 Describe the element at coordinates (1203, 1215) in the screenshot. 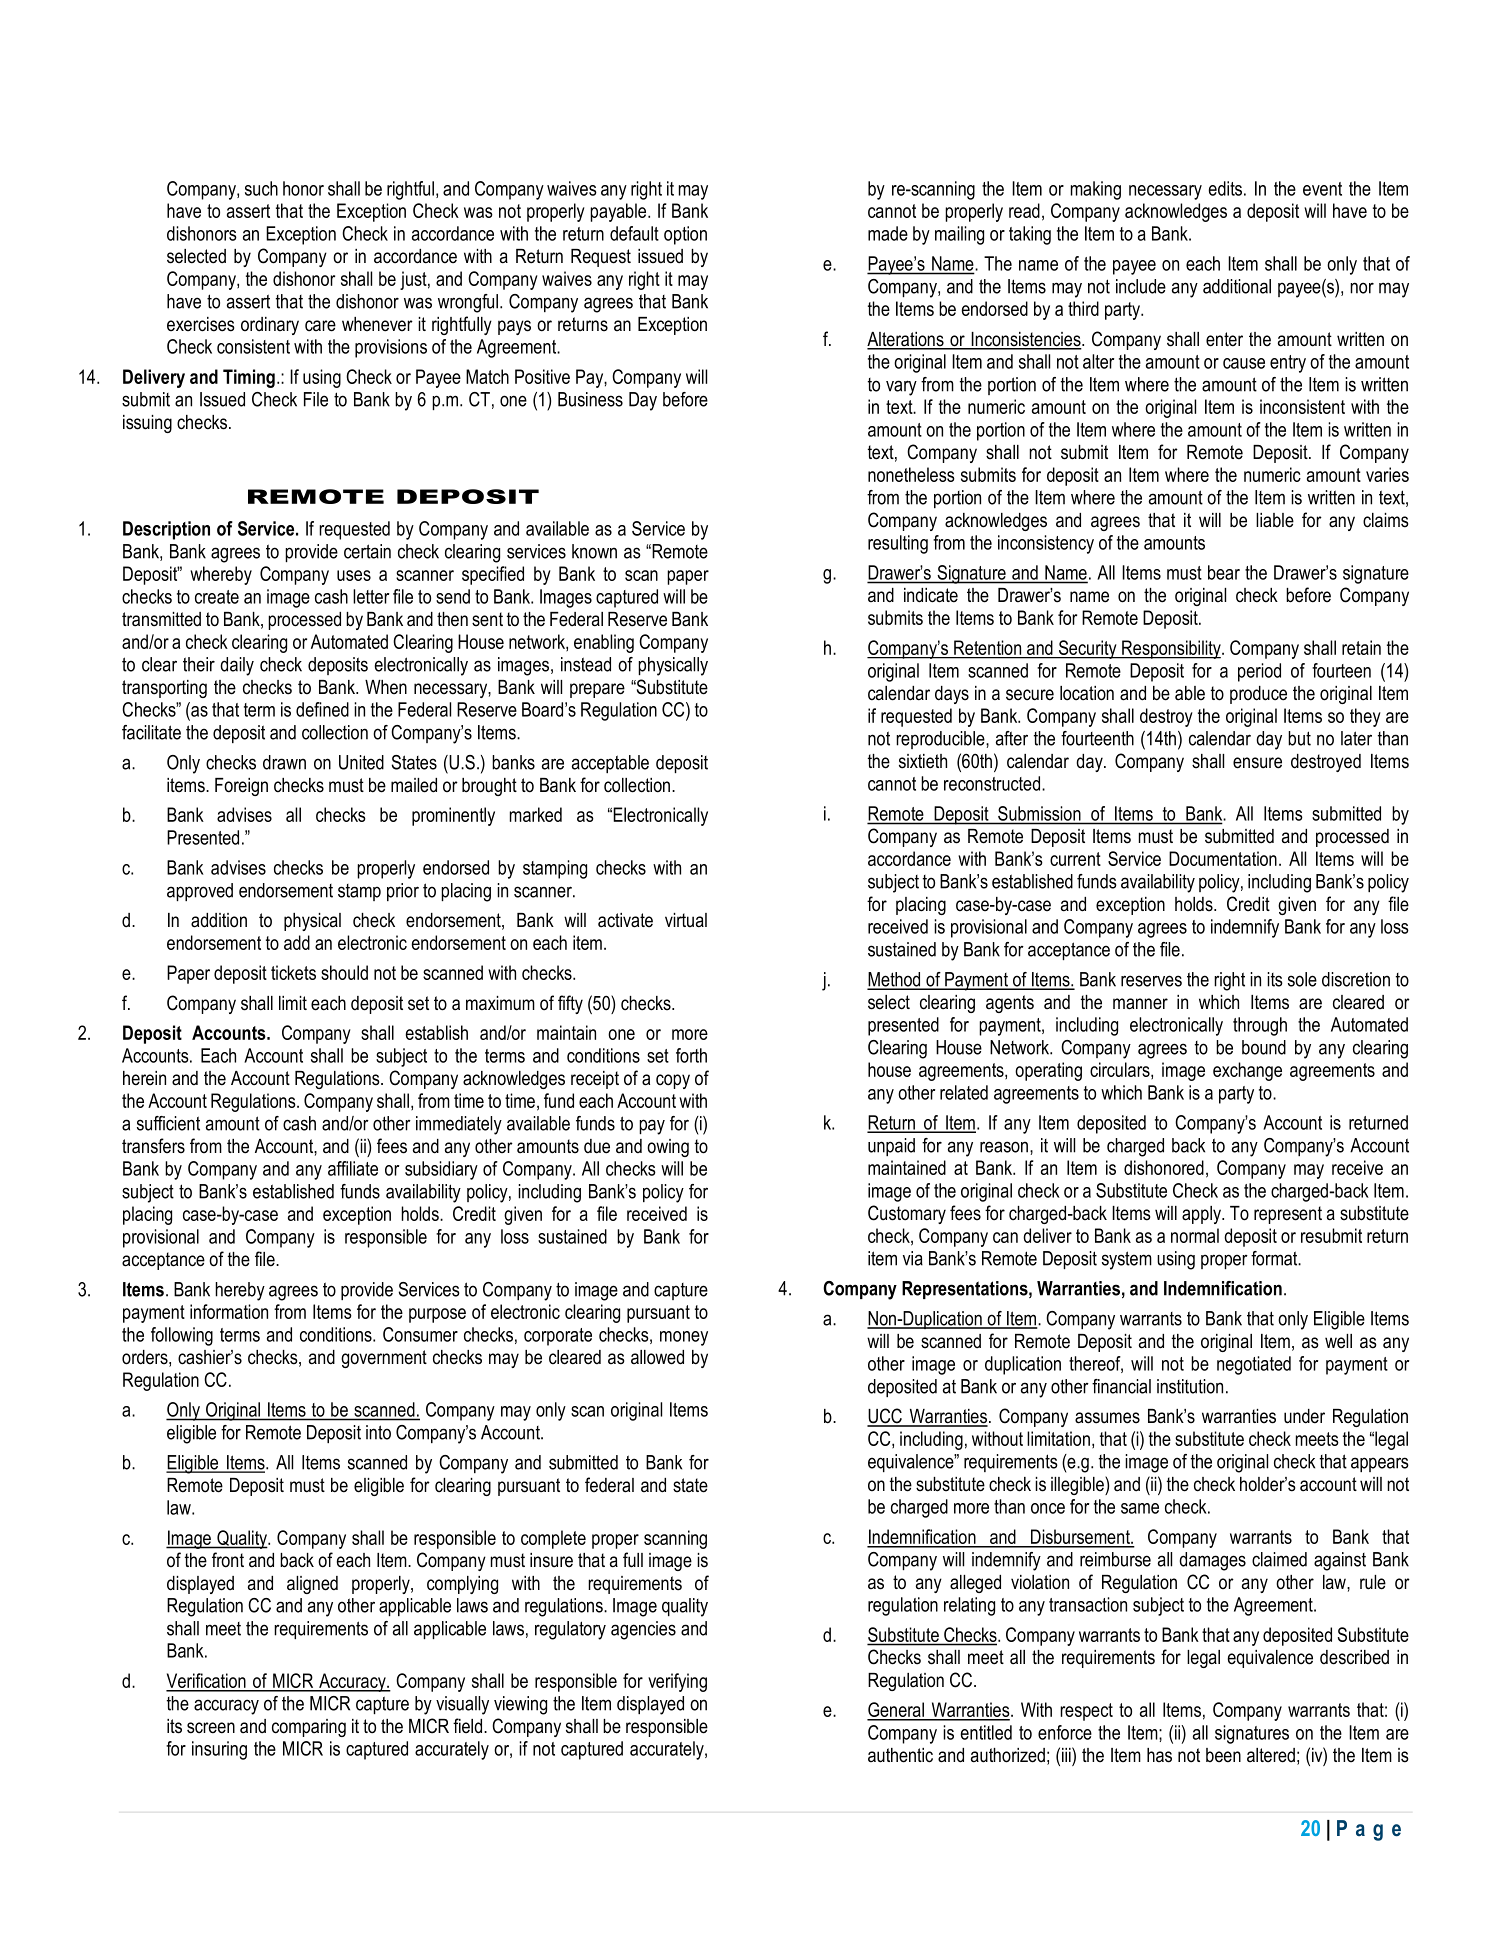

I see `apply` at that location.
